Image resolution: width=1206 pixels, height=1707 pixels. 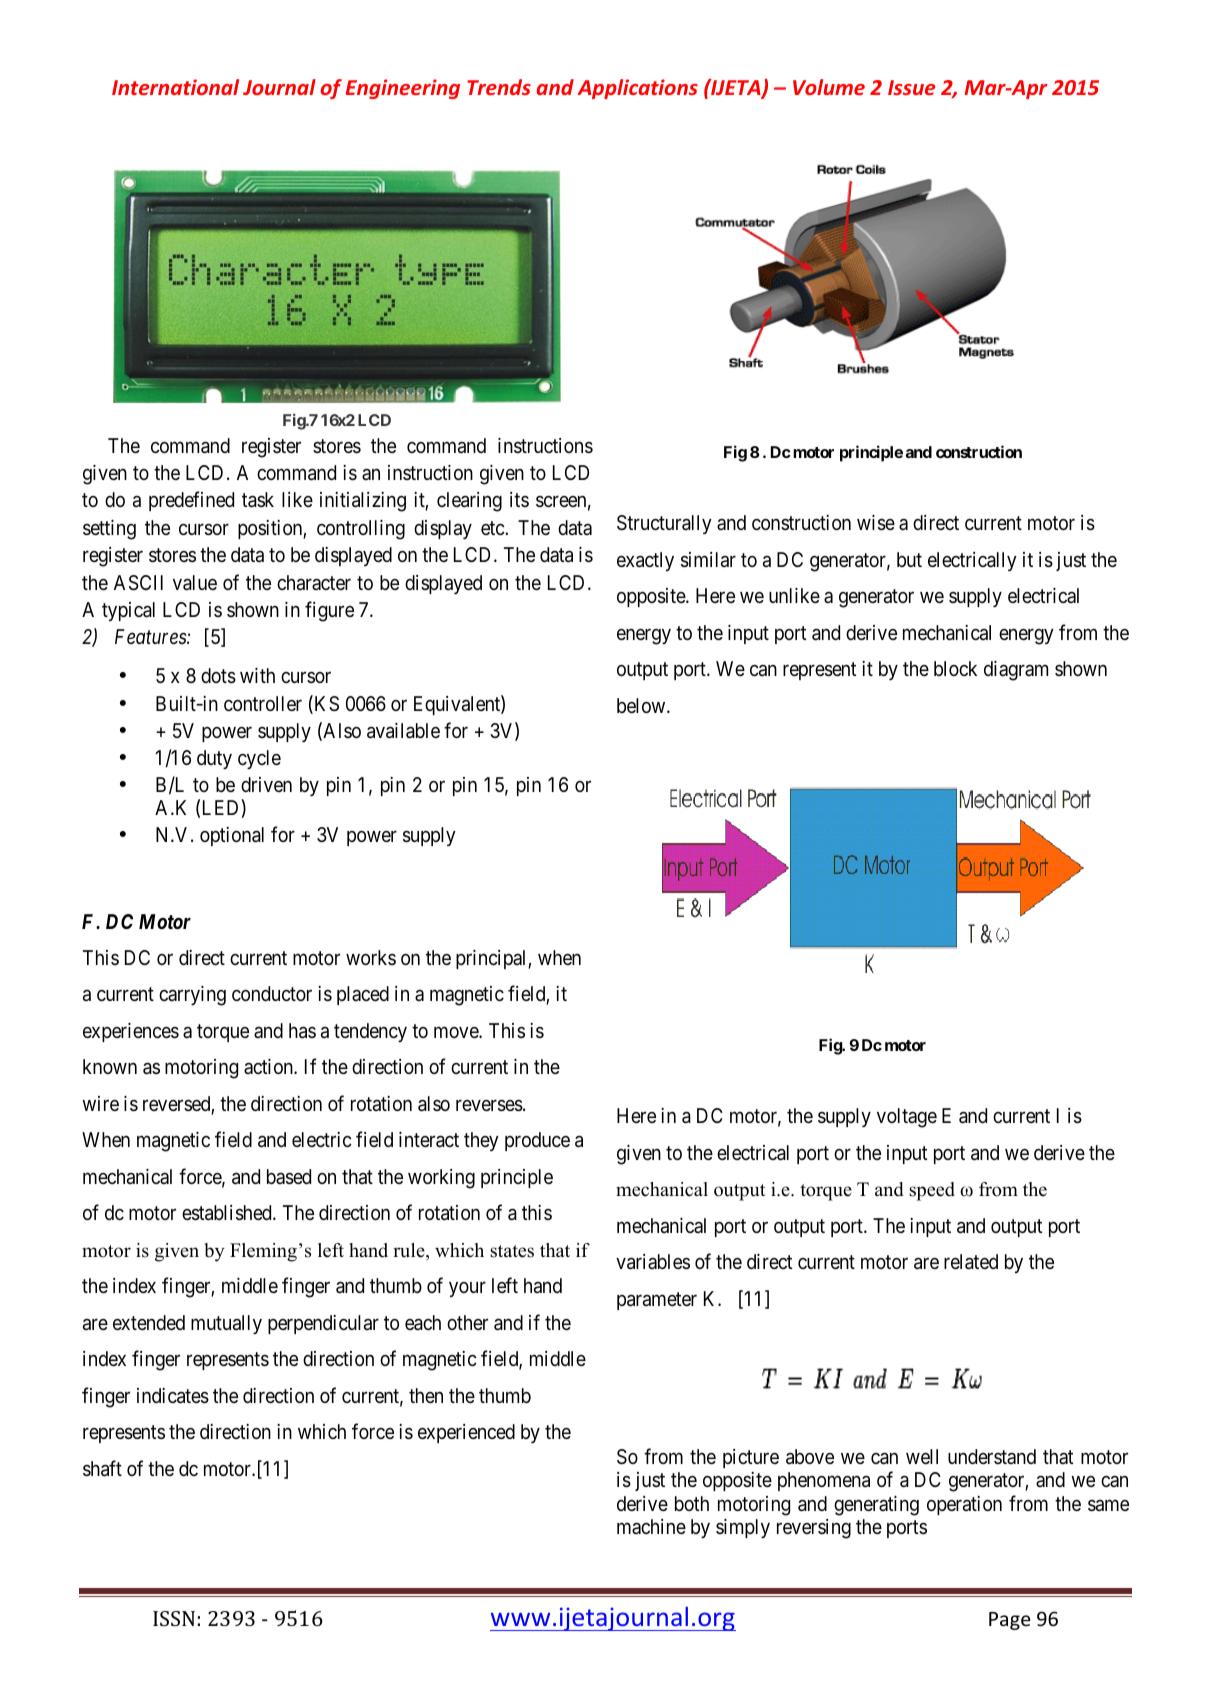 I want to click on ISSN, so click(x=174, y=1618).
